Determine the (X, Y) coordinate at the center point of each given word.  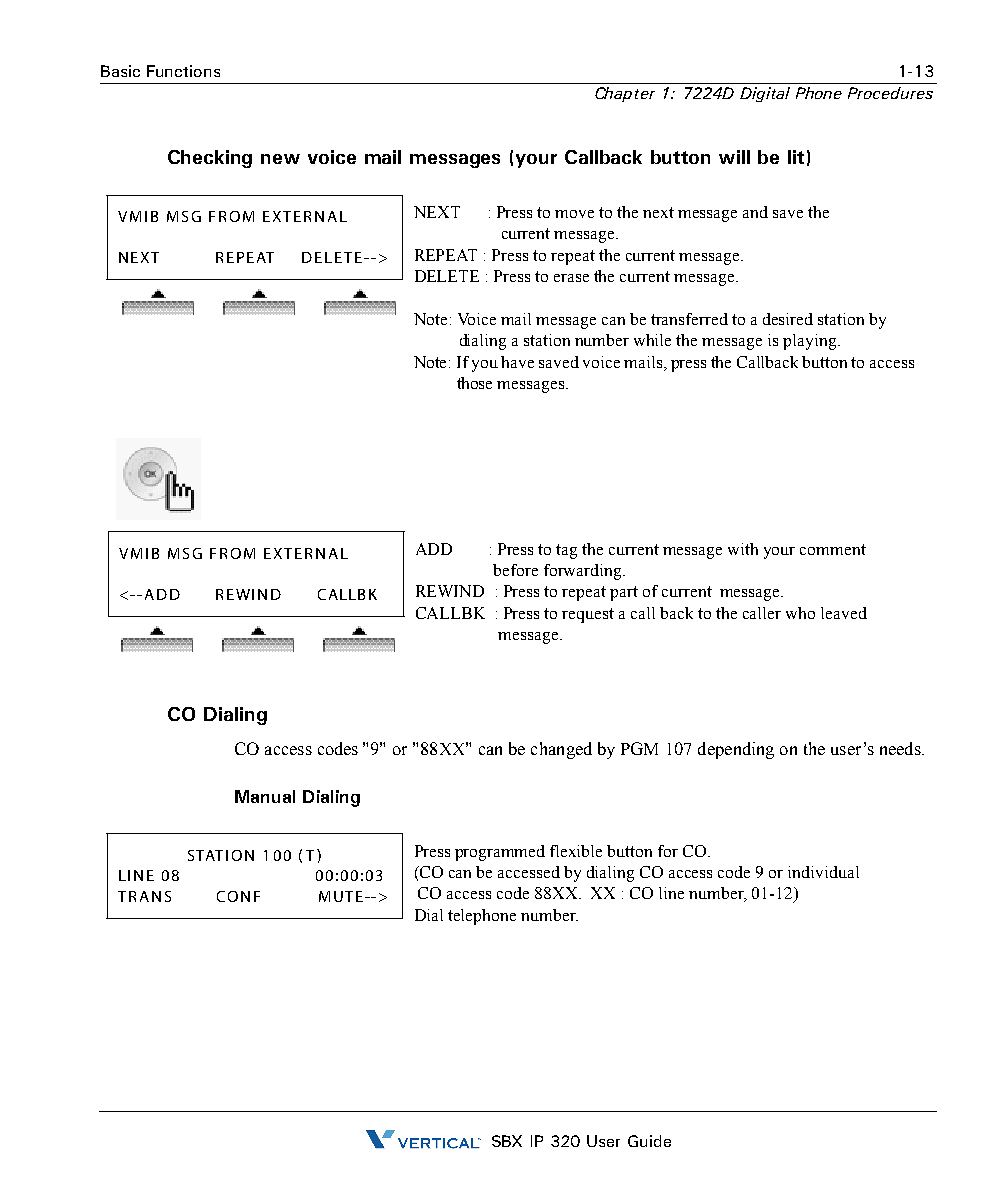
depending (736, 750)
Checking (210, 159)
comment (833, 549)
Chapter (625, 94)
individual (823, 872)
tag (566, 551)
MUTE (341, 896)
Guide (649, 1141)
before (515, 570)
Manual (265, 796)
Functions (183, 71)
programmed (500, 853)
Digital (765, 94)
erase (571, 278)
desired (788, 319)
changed (561, 750)
